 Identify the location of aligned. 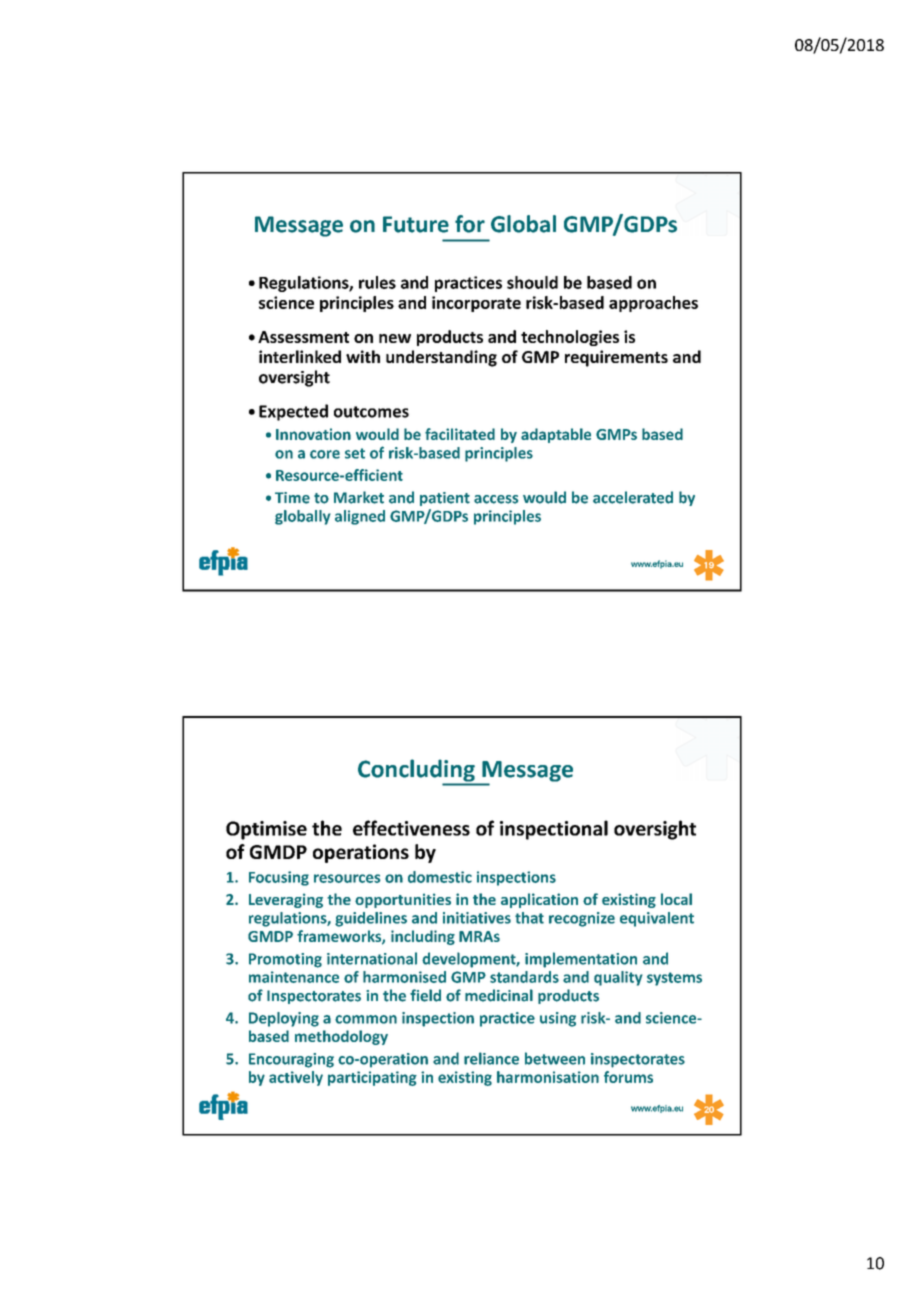
(360, 517).
